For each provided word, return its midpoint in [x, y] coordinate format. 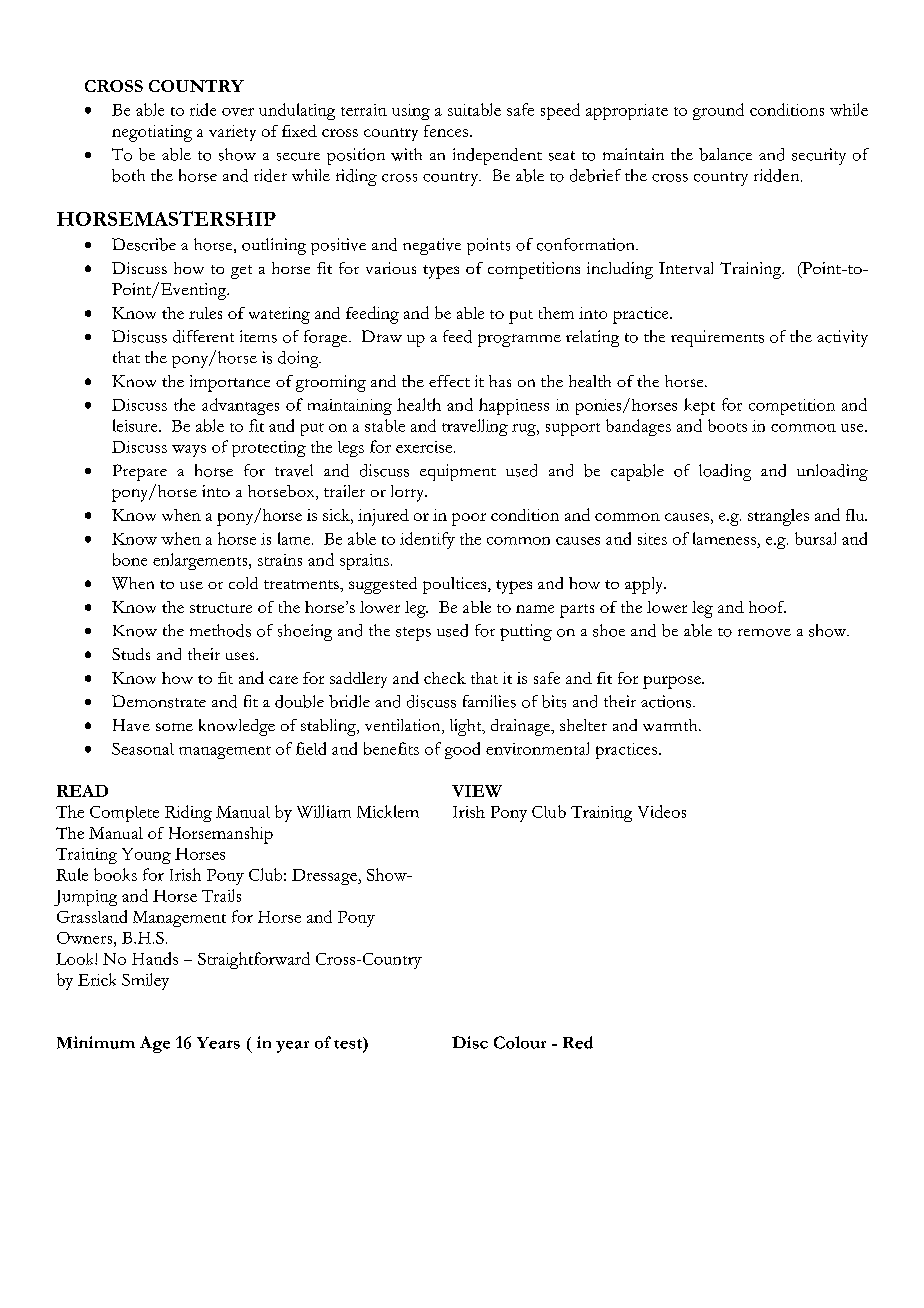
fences [446, 131]
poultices [456, 585]
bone [130, 559]
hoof [767, 607]
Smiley [145, 981]
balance [725, 154]
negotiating [152, 133]
